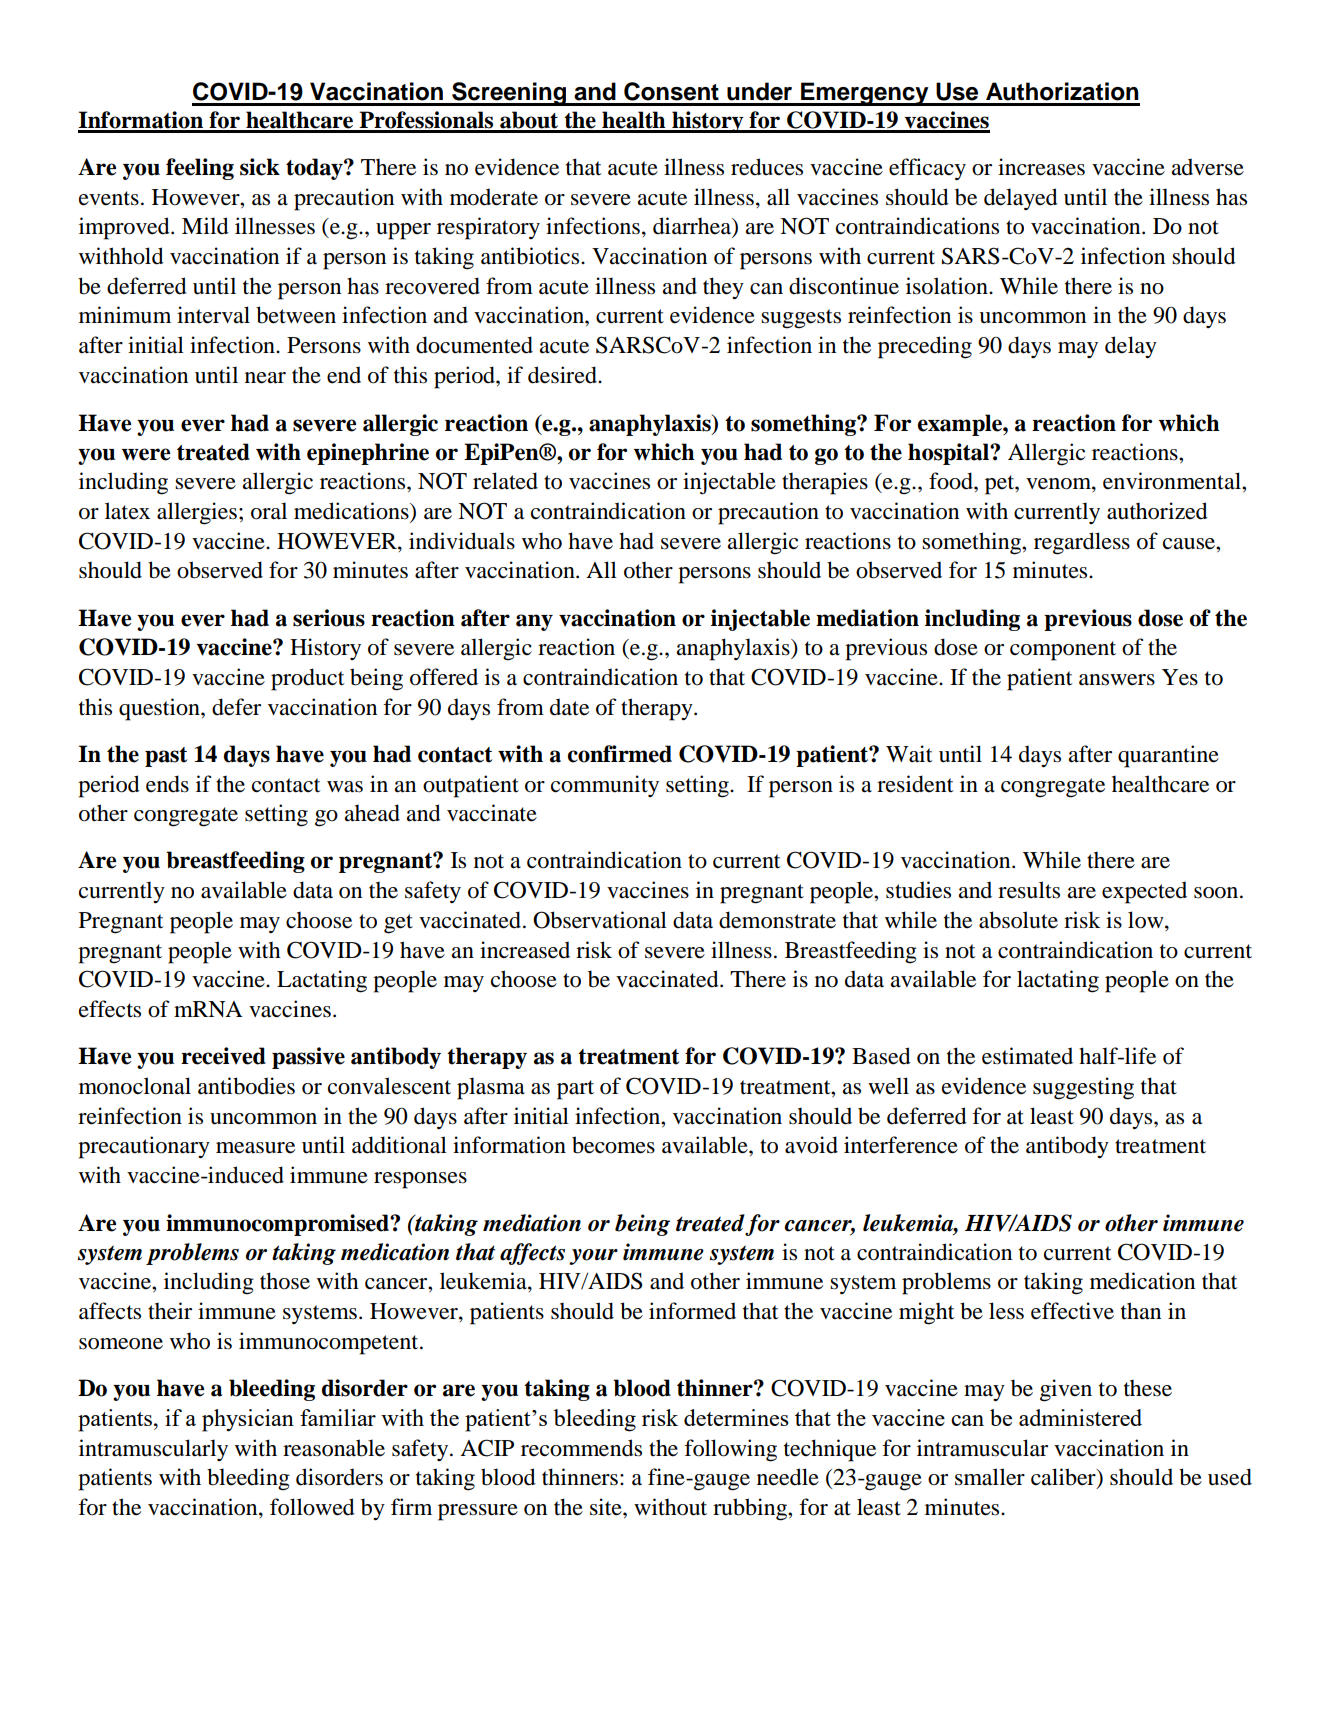 Image resolution: width=1332 pixels, height=1724 pixels. I want to click on caliber, so click(1064, 1478).
